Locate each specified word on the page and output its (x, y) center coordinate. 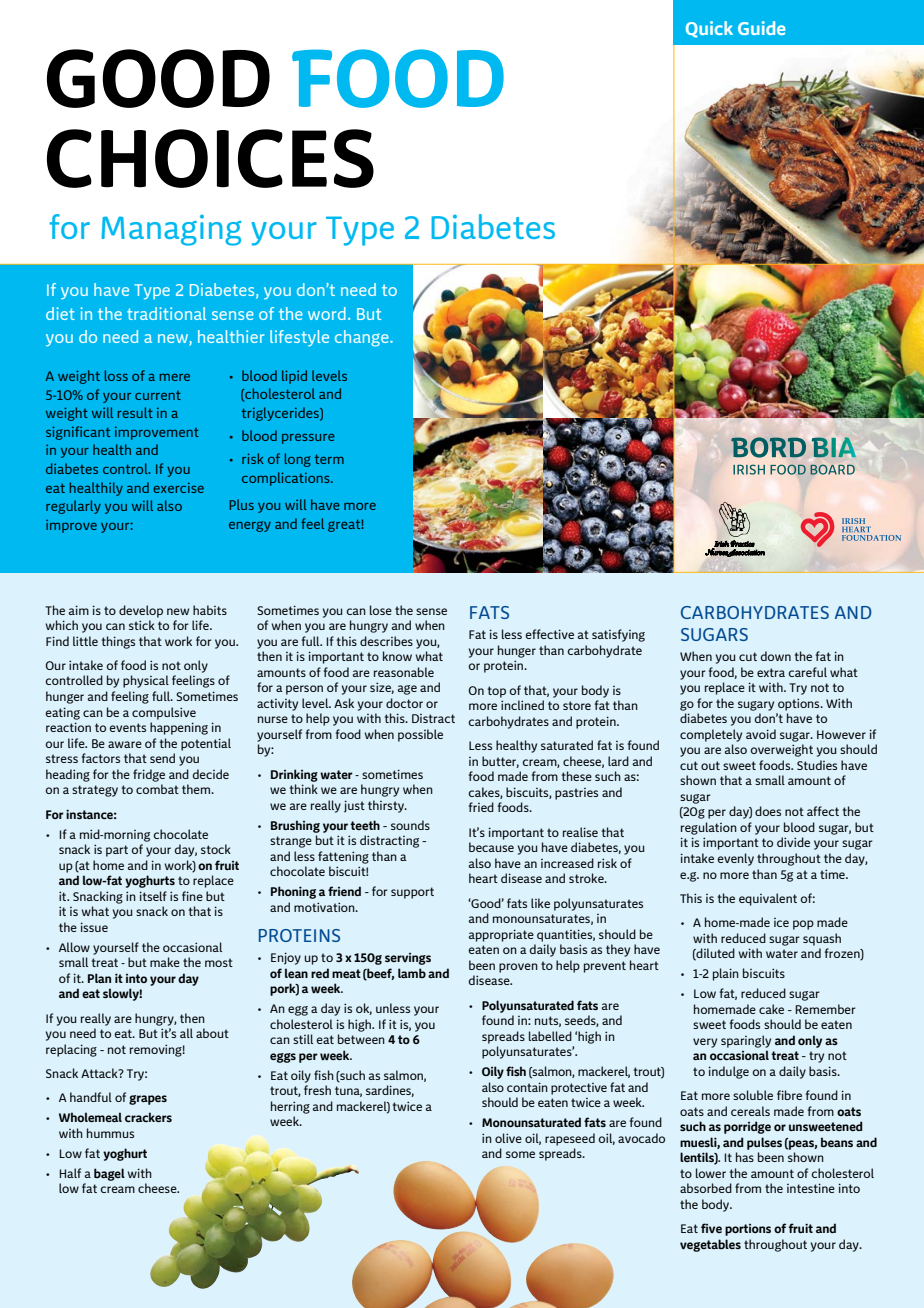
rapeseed (570, 1139)
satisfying (618, 635)
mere (175, 377)
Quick (709, 29)
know (397, 656)
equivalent (768, 899)
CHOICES (210, 158)
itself (153, 896)
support (412, 893)
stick (142, 625)
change (363, 338)
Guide (761, 28)
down (776, 656)
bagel (109, 1174)
